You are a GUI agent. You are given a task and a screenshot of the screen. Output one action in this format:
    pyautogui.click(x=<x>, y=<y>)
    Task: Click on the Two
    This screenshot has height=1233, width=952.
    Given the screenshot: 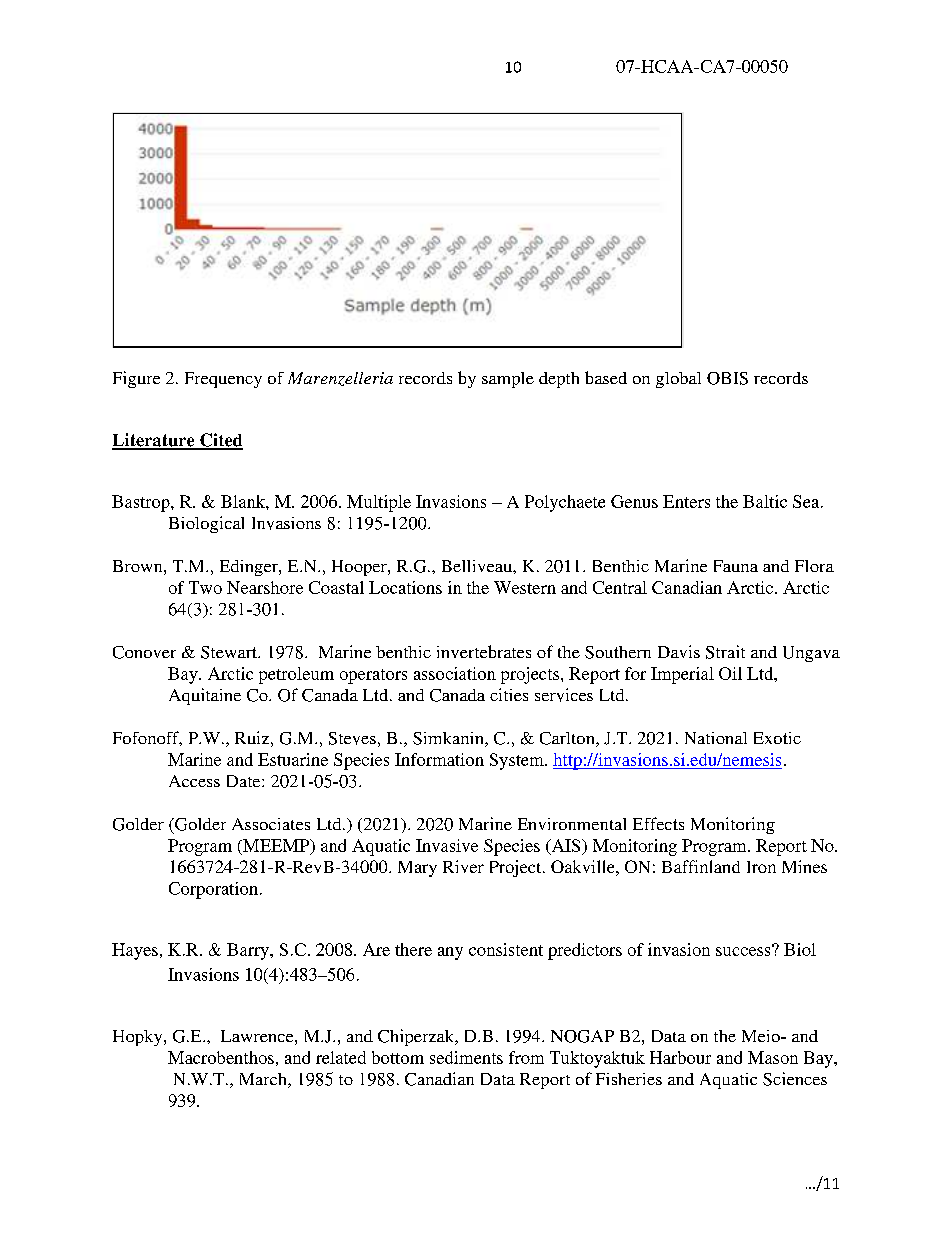 What is the action you would take?
    pyautogui.click(x=205, y=587)
